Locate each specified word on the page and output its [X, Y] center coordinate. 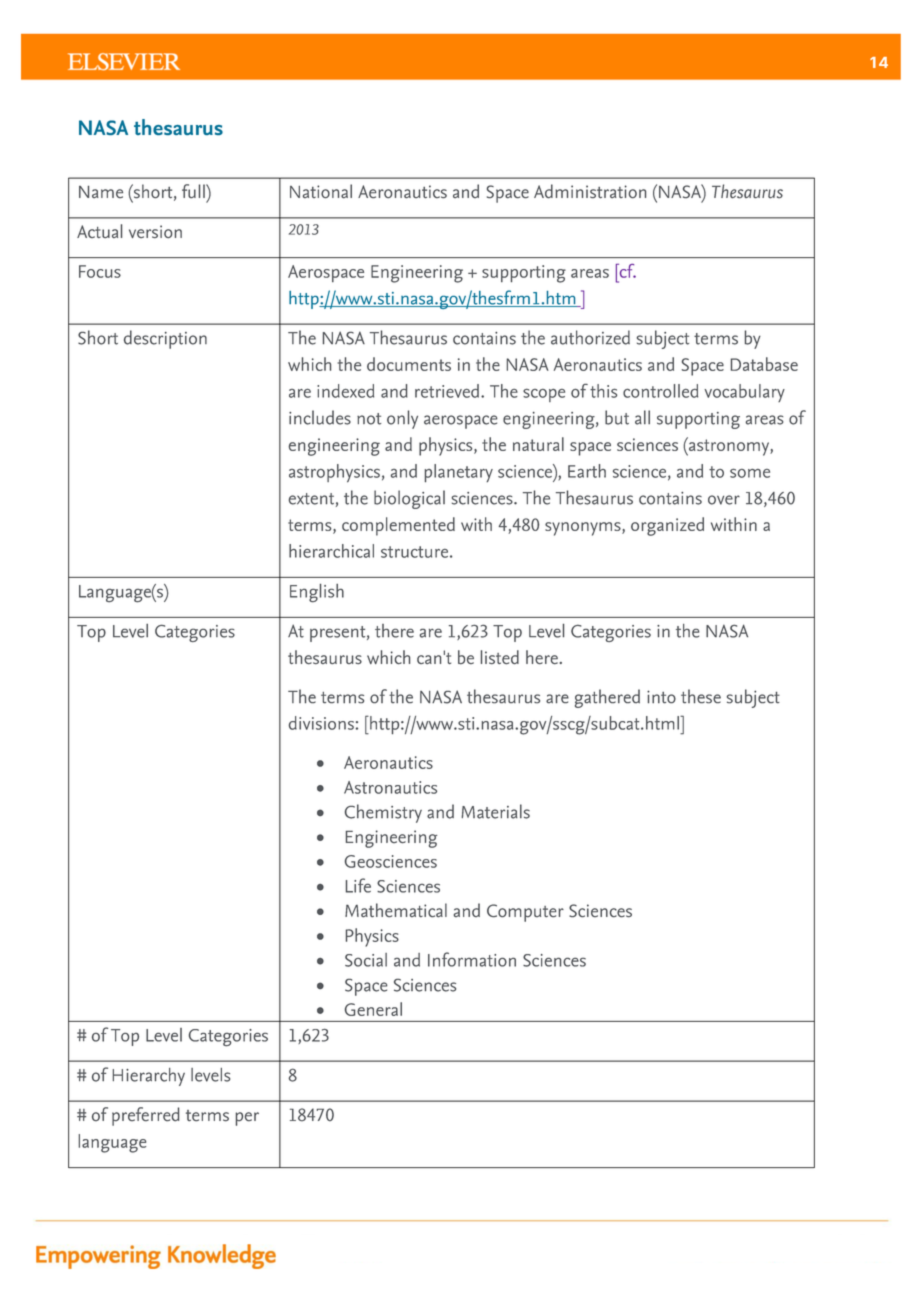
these [701, 696]
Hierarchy [149, 1077]
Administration [590, 191]
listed [500, 657]
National [321, 191]
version [155, 231]
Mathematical [396, 910]
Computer [525, 913]
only [402, 419]
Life [358, 885]
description [165, 339]
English [317, 593]
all [642, 417]
